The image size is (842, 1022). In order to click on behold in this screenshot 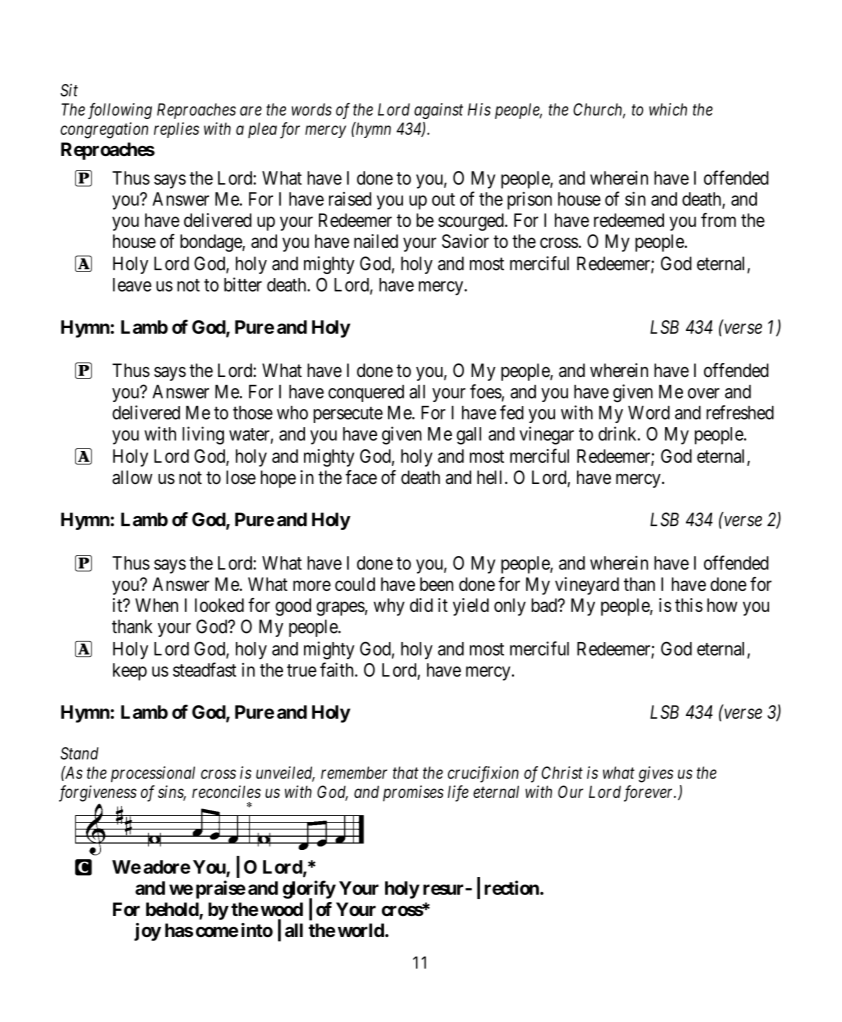, I will do `click(173, 910)`.
